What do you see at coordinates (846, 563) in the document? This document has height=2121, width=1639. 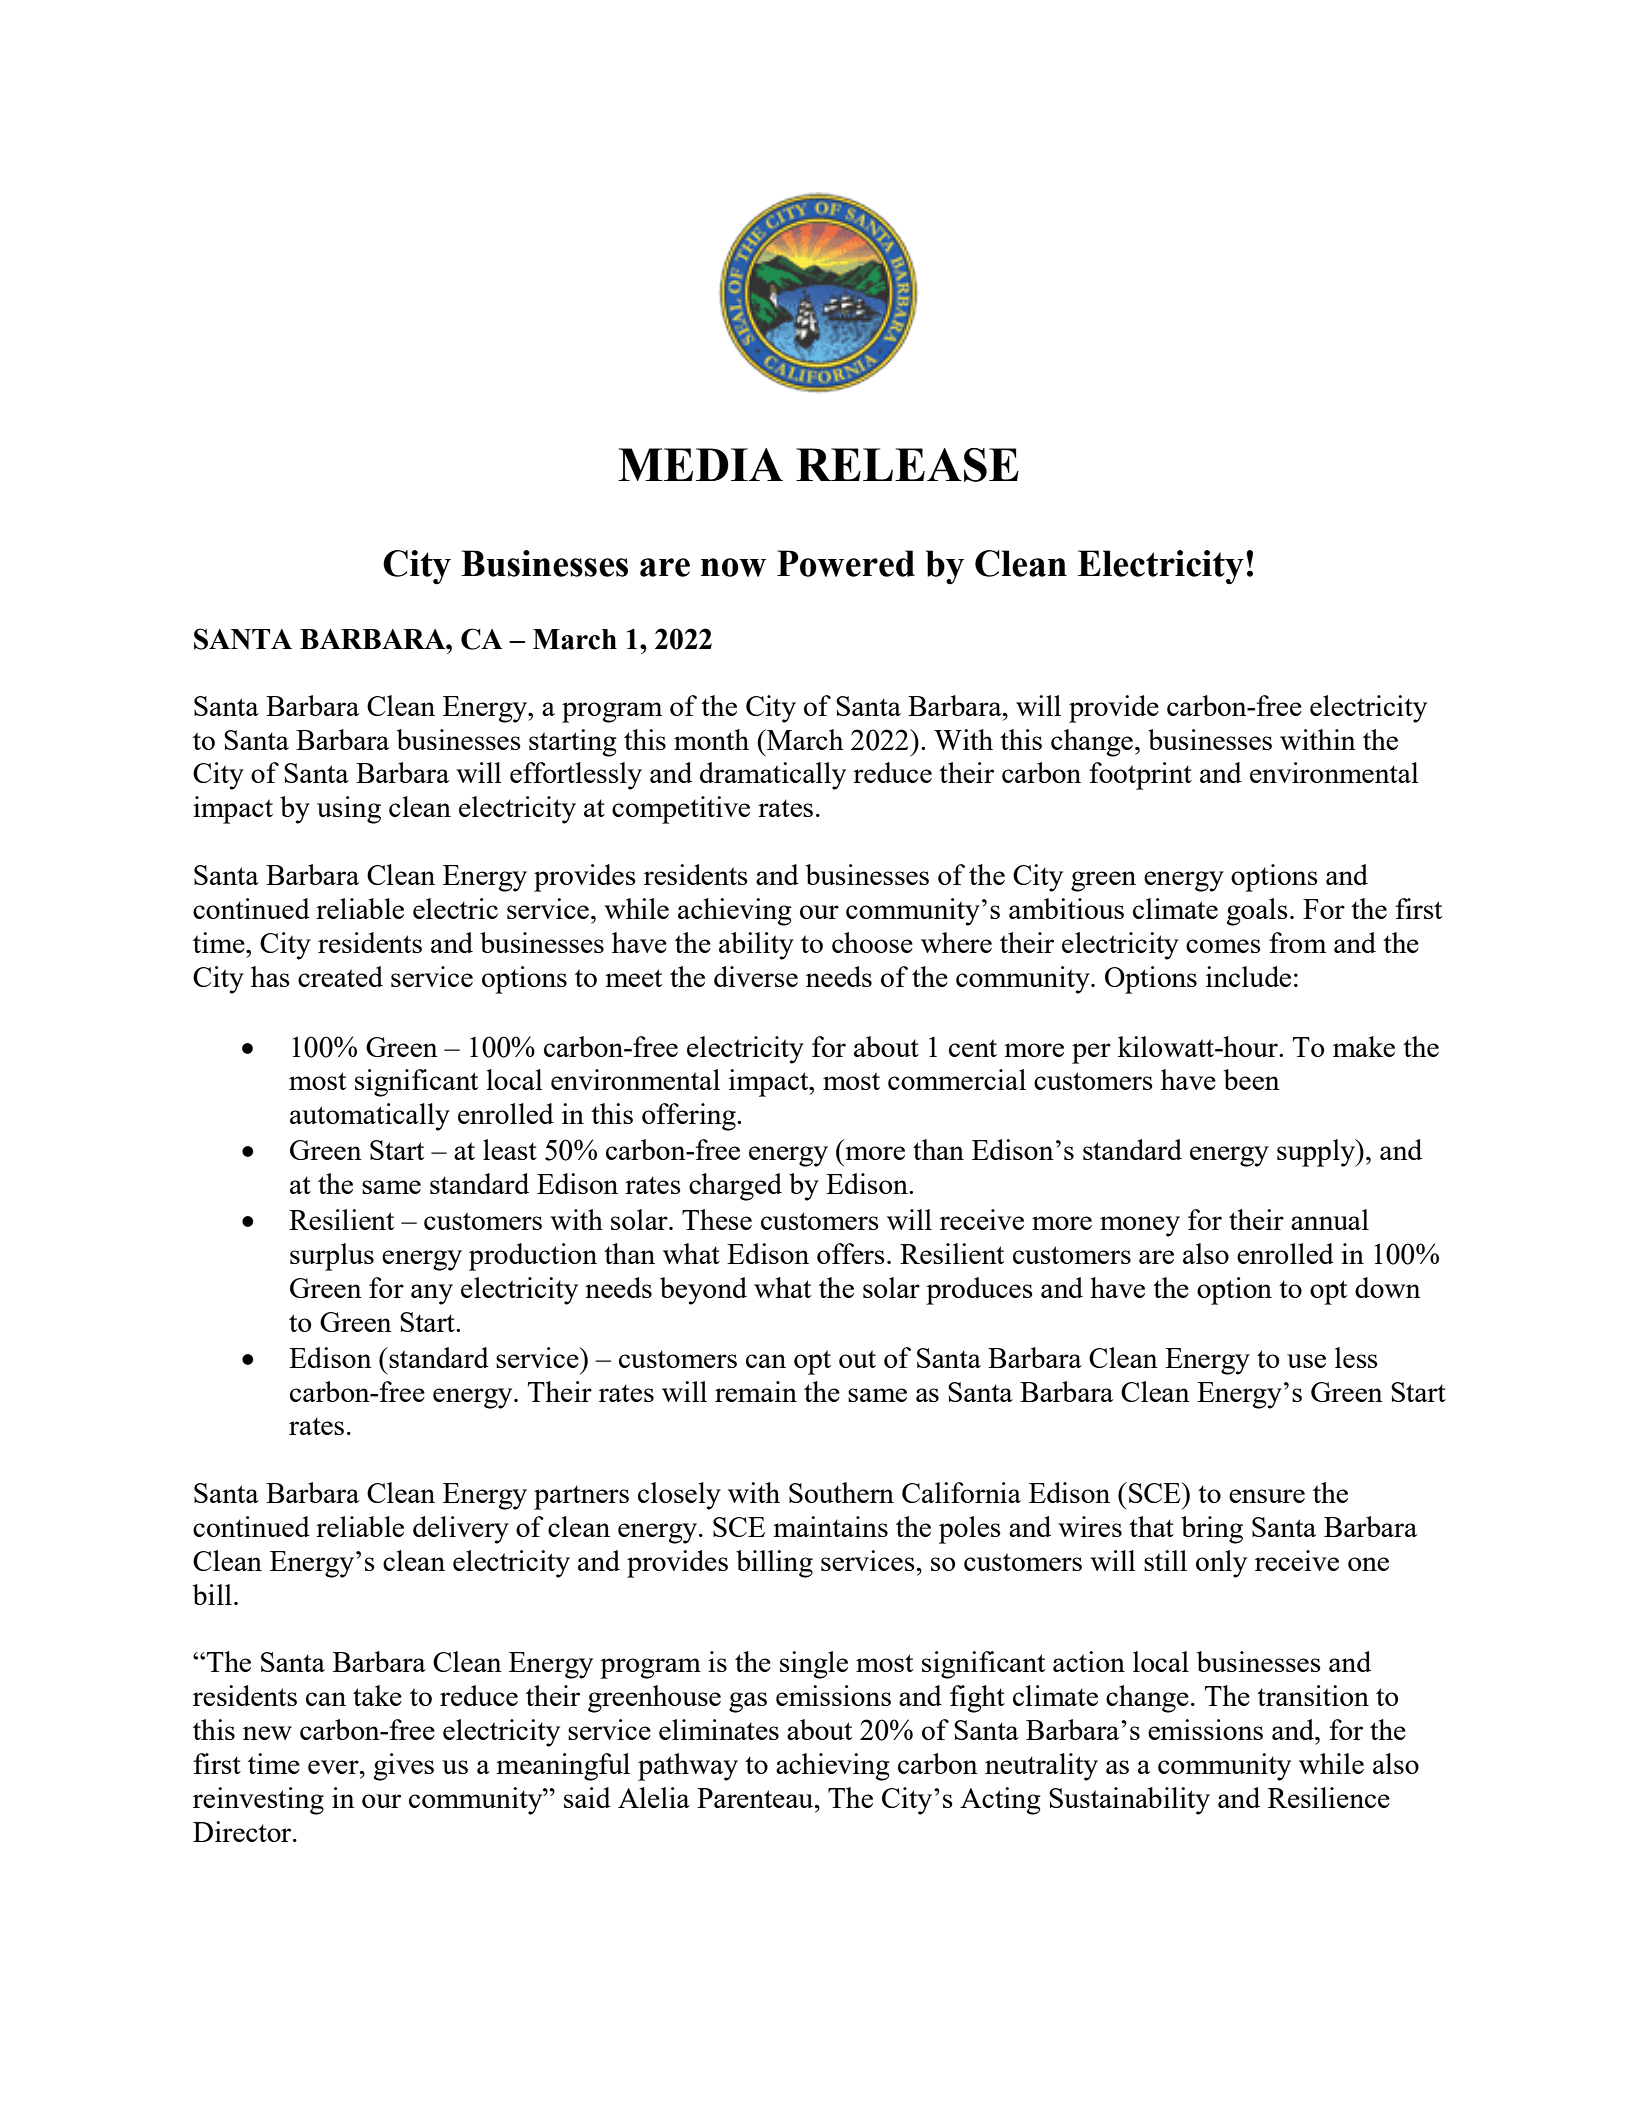 I see `Powered` at bounding box center [846, 563].
